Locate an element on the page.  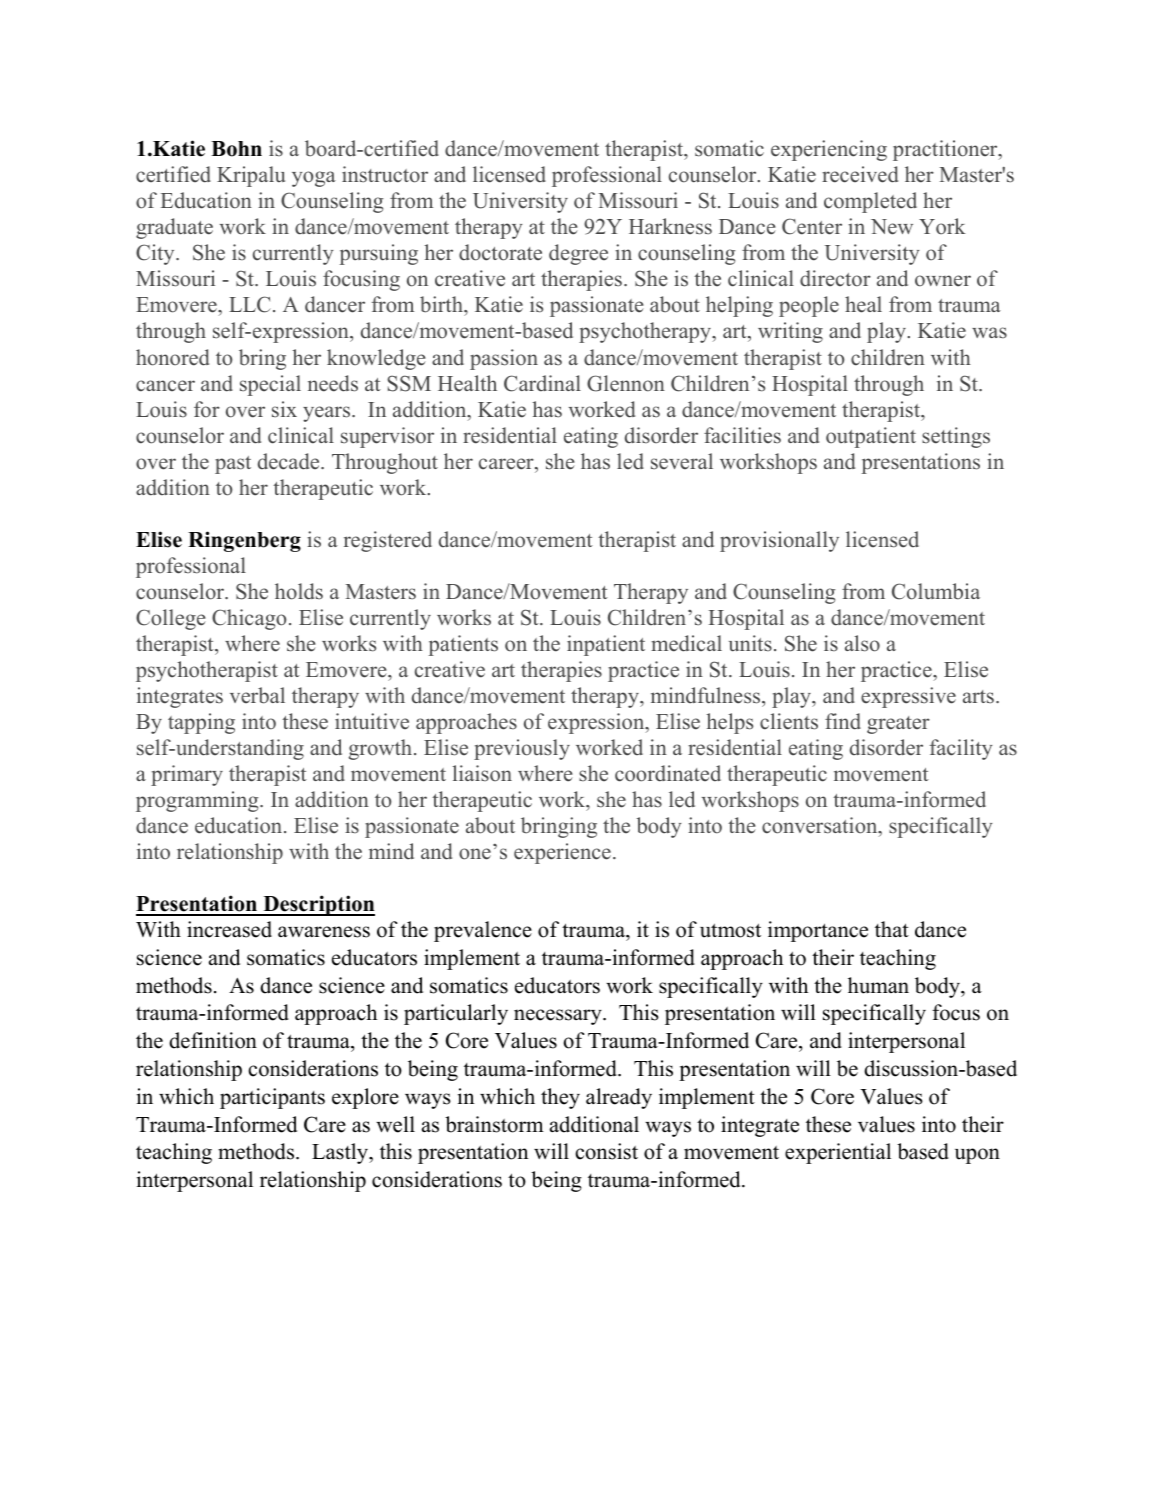
several is located at coordinates (682, 461).
